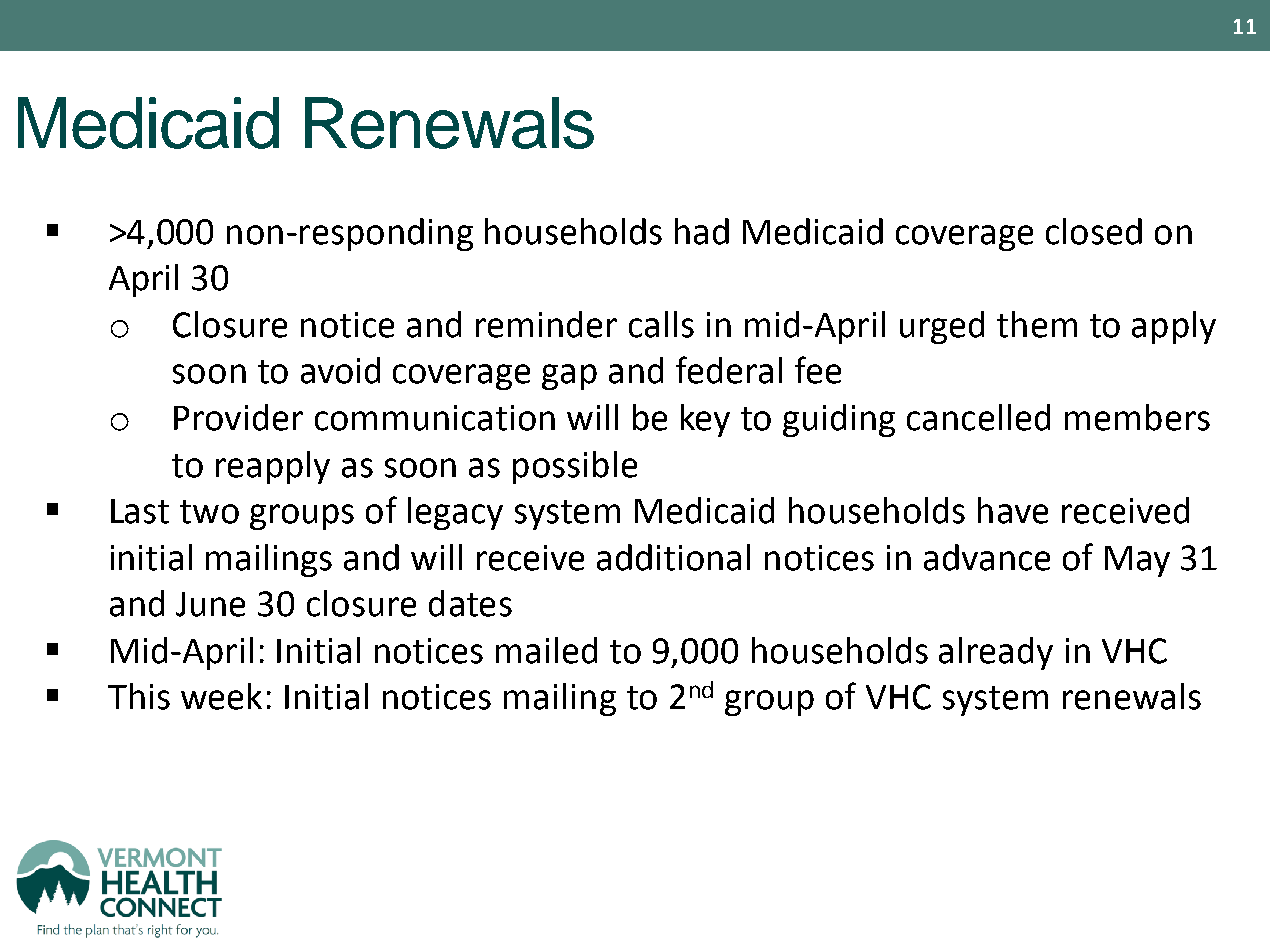 The image size is (1270, 952). What do you see at coordinates (702, 231) in the screenshot?
I see `had` at bounding box center [702, 231].
